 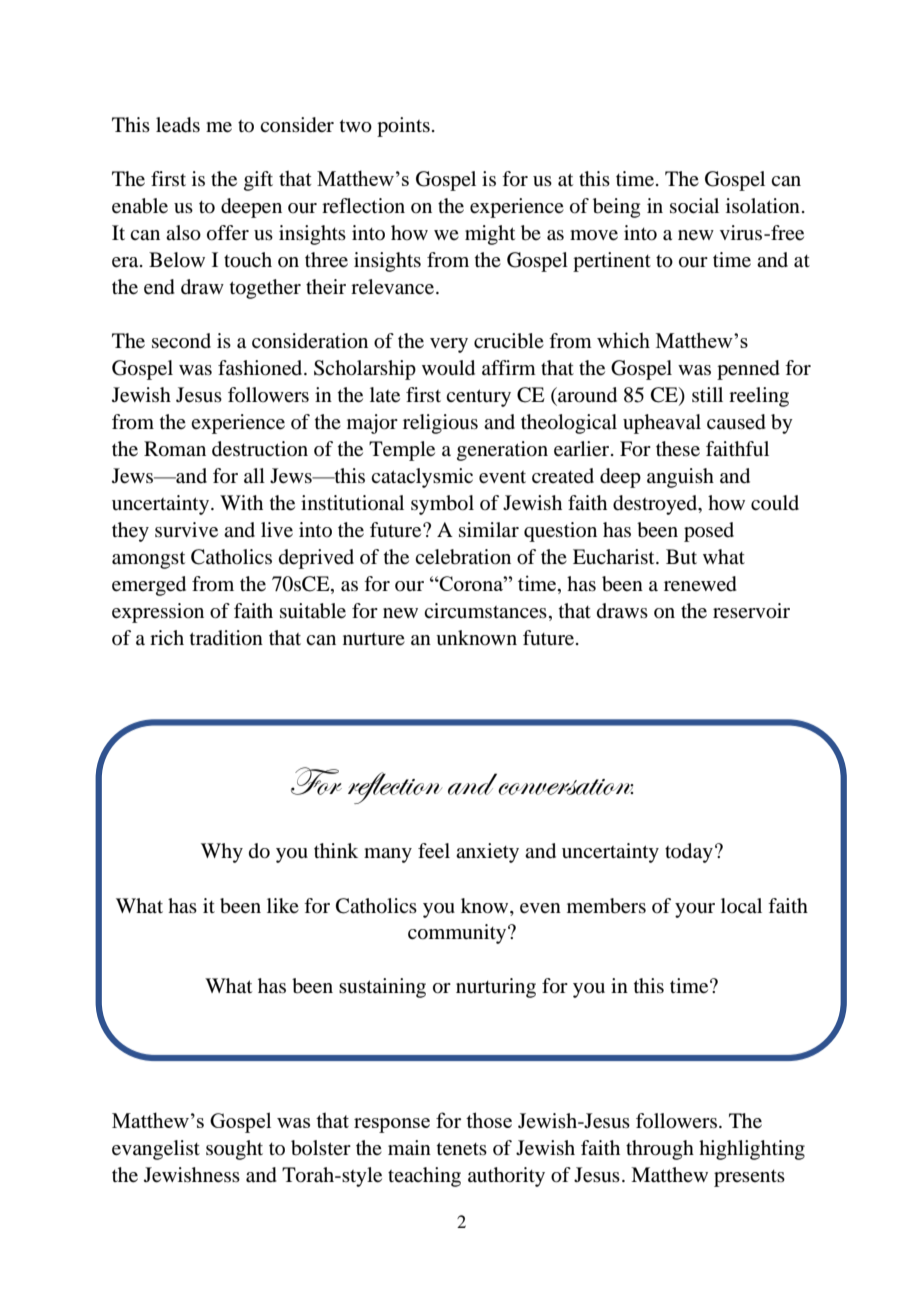 I want to click on reservoir, so click(x=751, y=611).
